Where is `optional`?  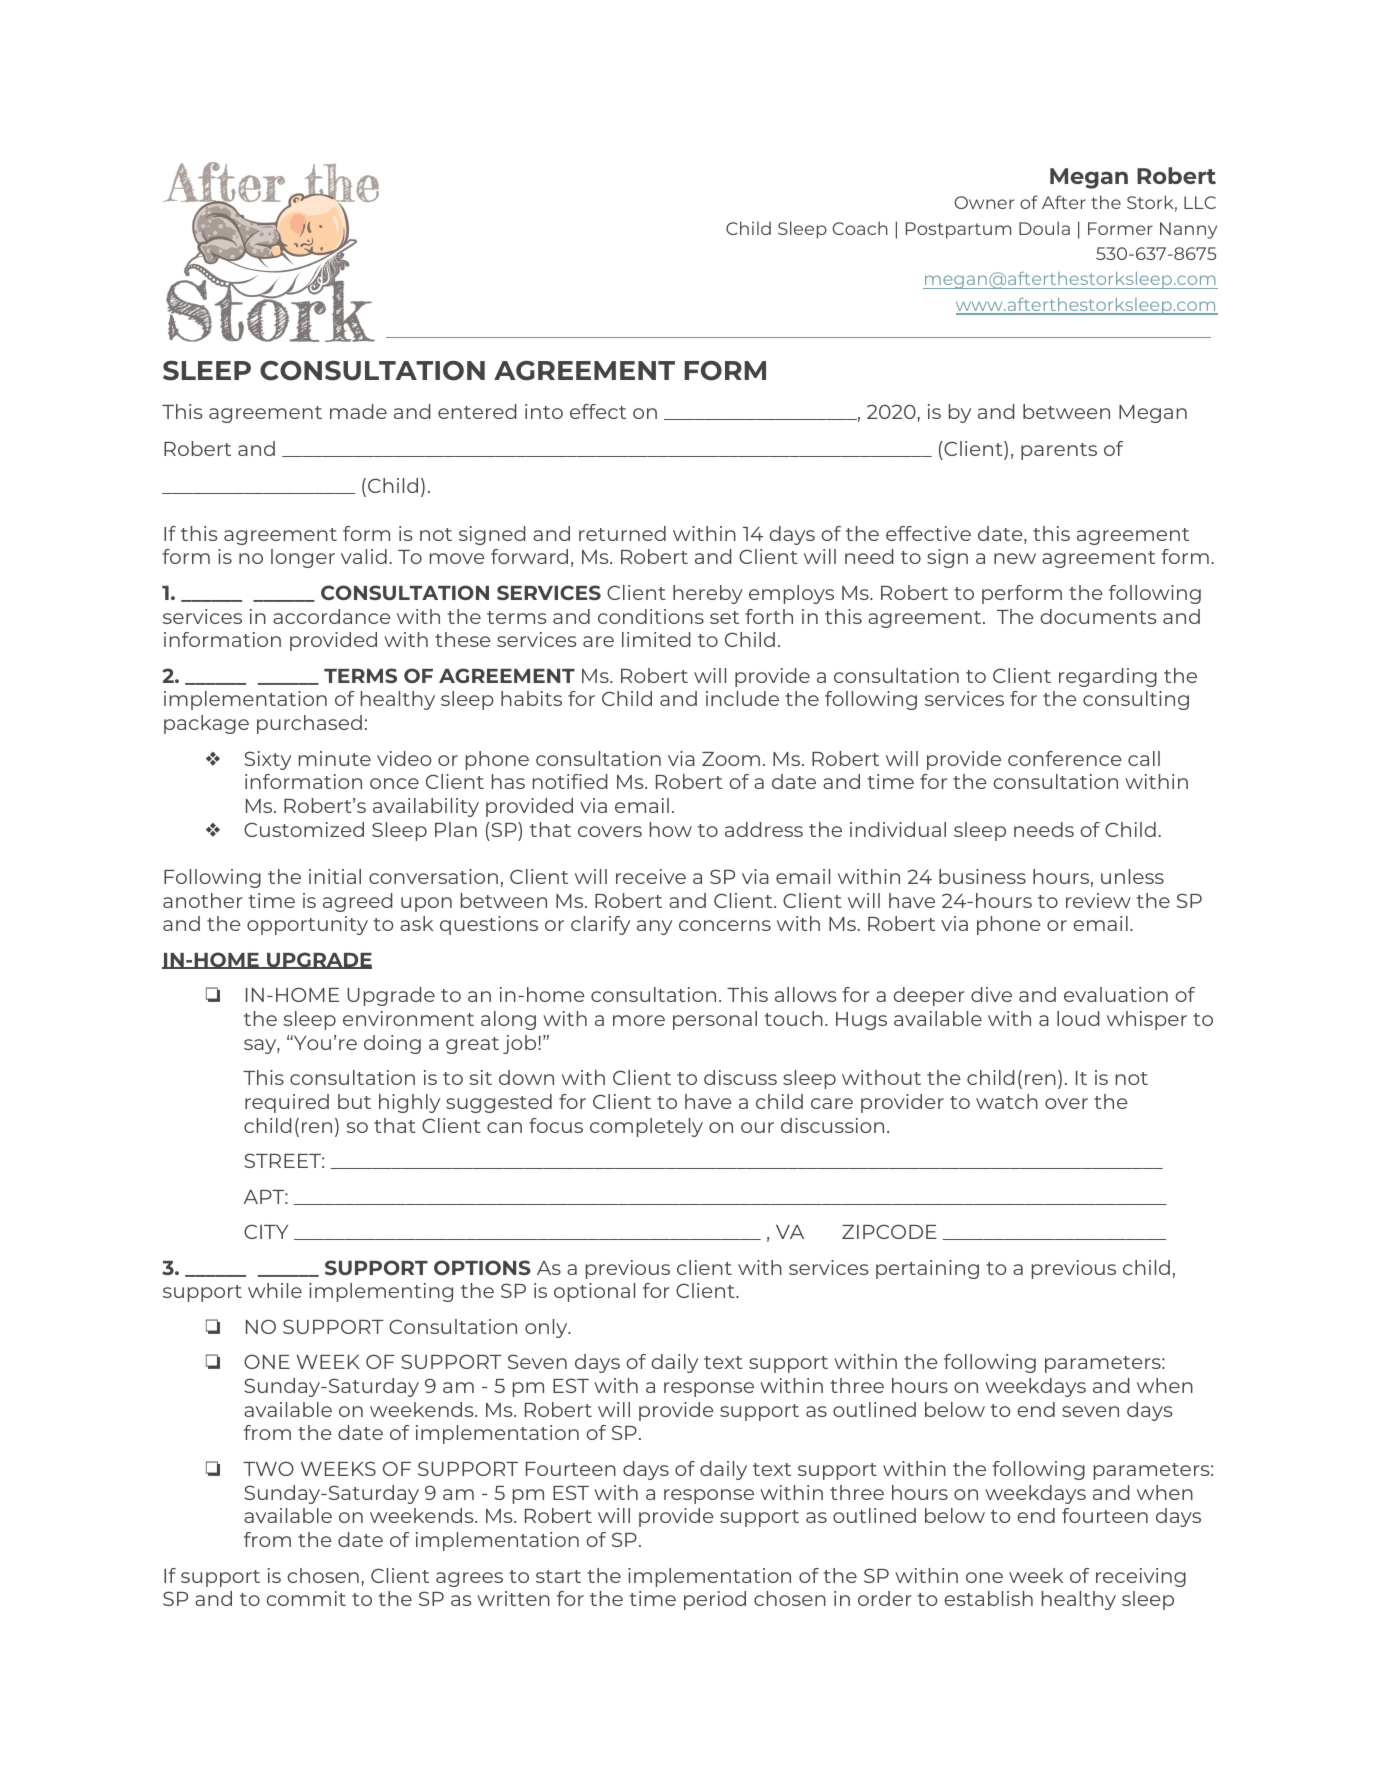
optional is located at coordinates (594, 1292).
